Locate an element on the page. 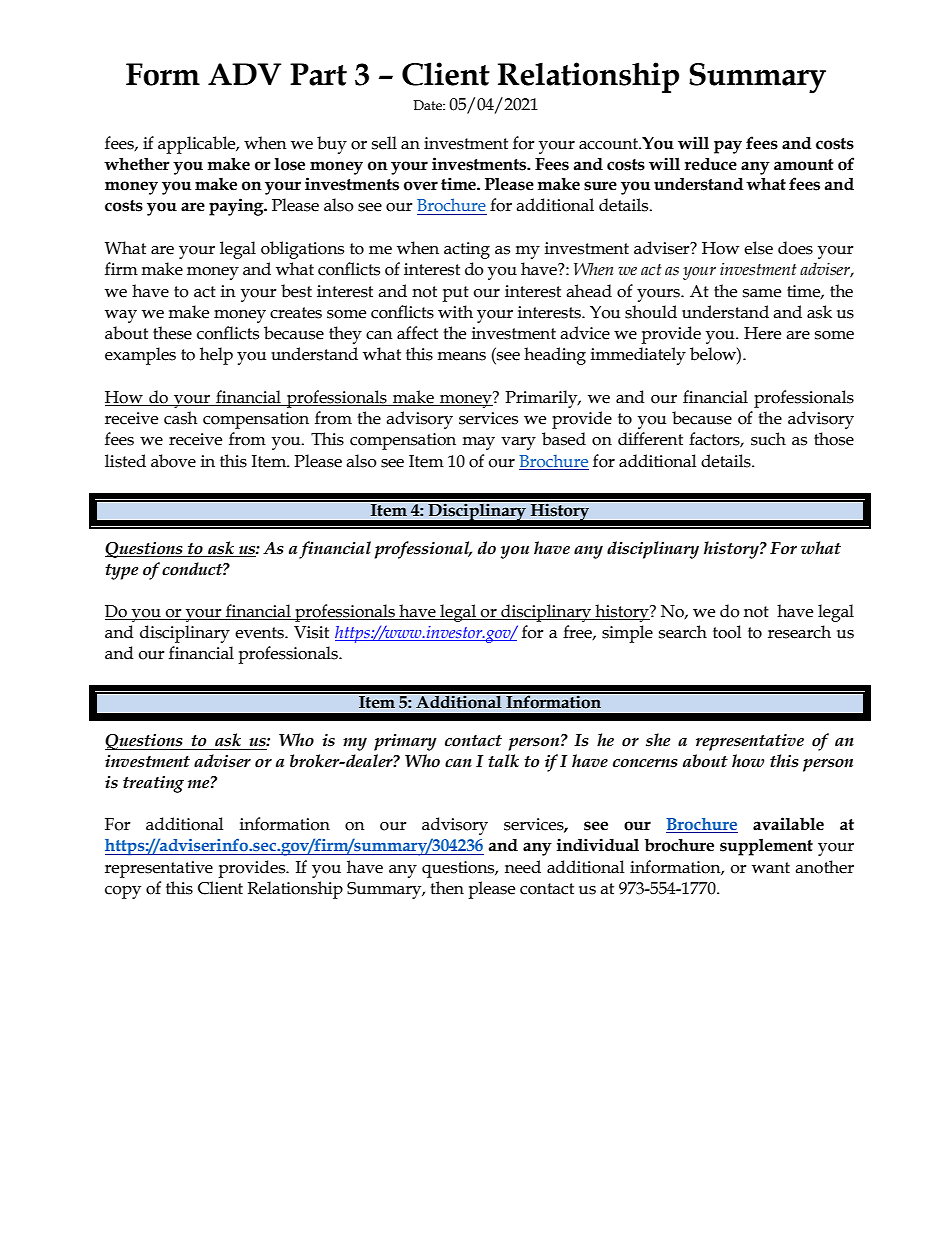 The height and width of the image is (1233, 952). copy is located at coordinates (123, 892).
